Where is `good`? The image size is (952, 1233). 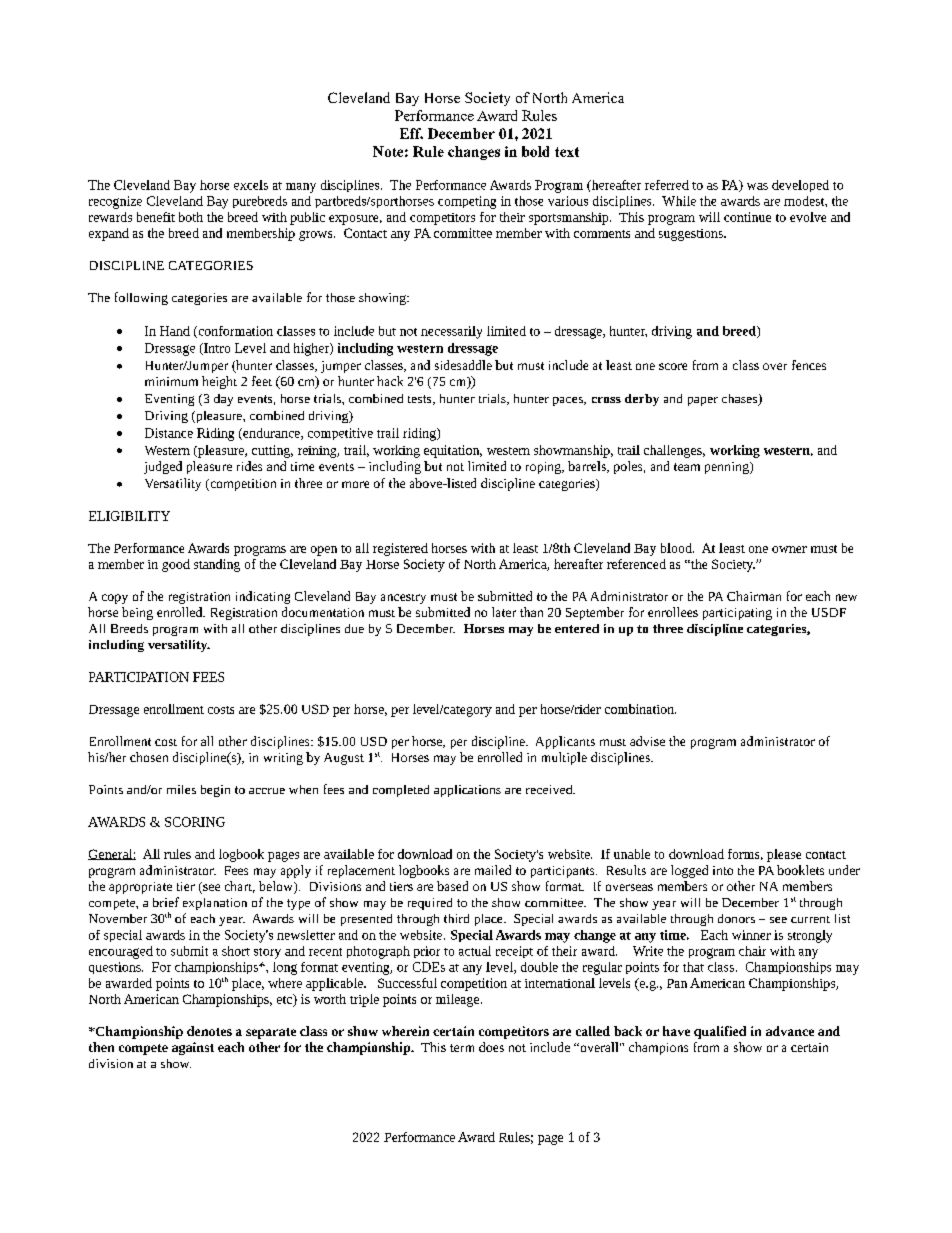 good is located at coordinates (176, 565).
